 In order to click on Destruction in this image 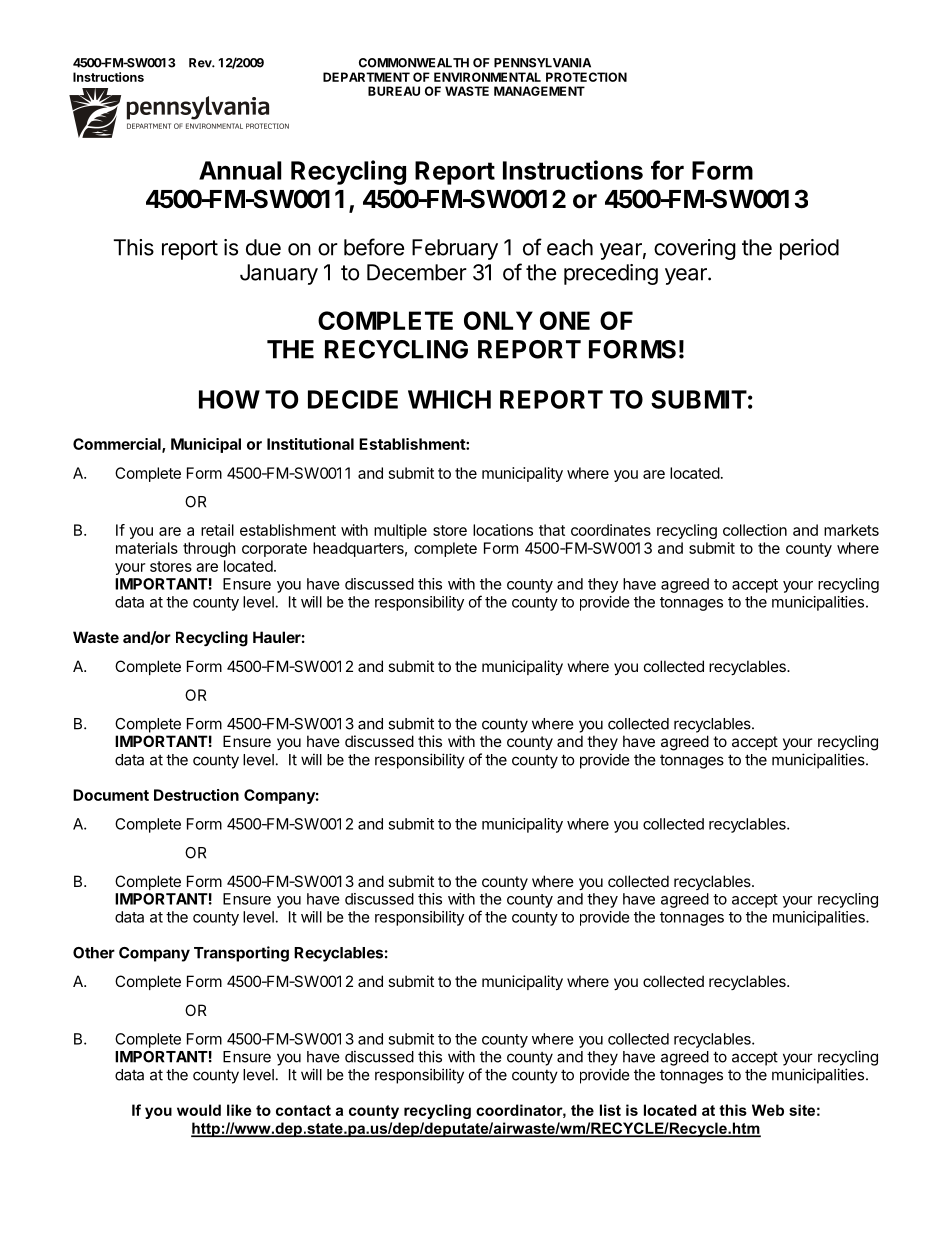, I will do `click(196, 795)`.
